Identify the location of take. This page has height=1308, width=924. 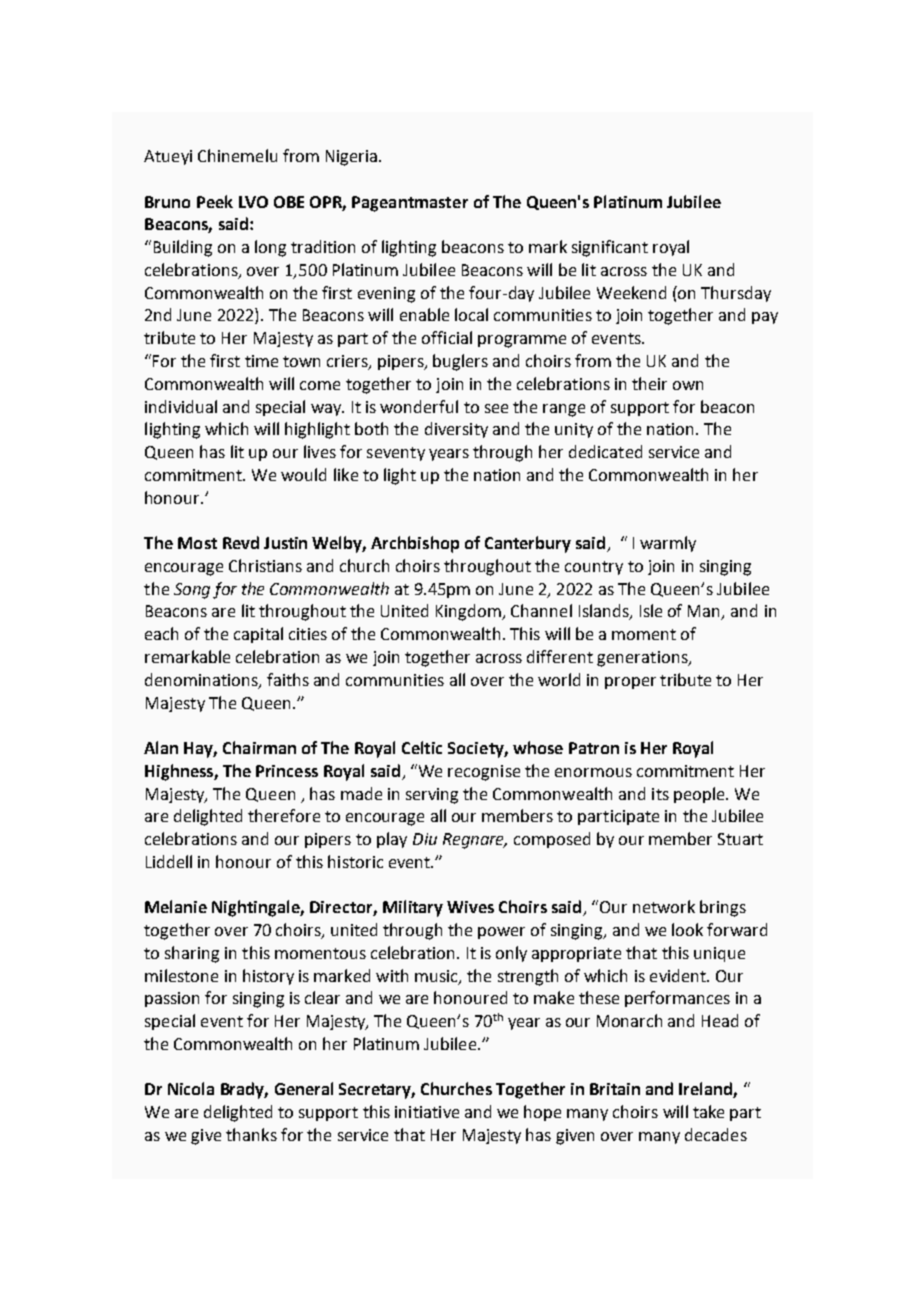
(708, 1111).
